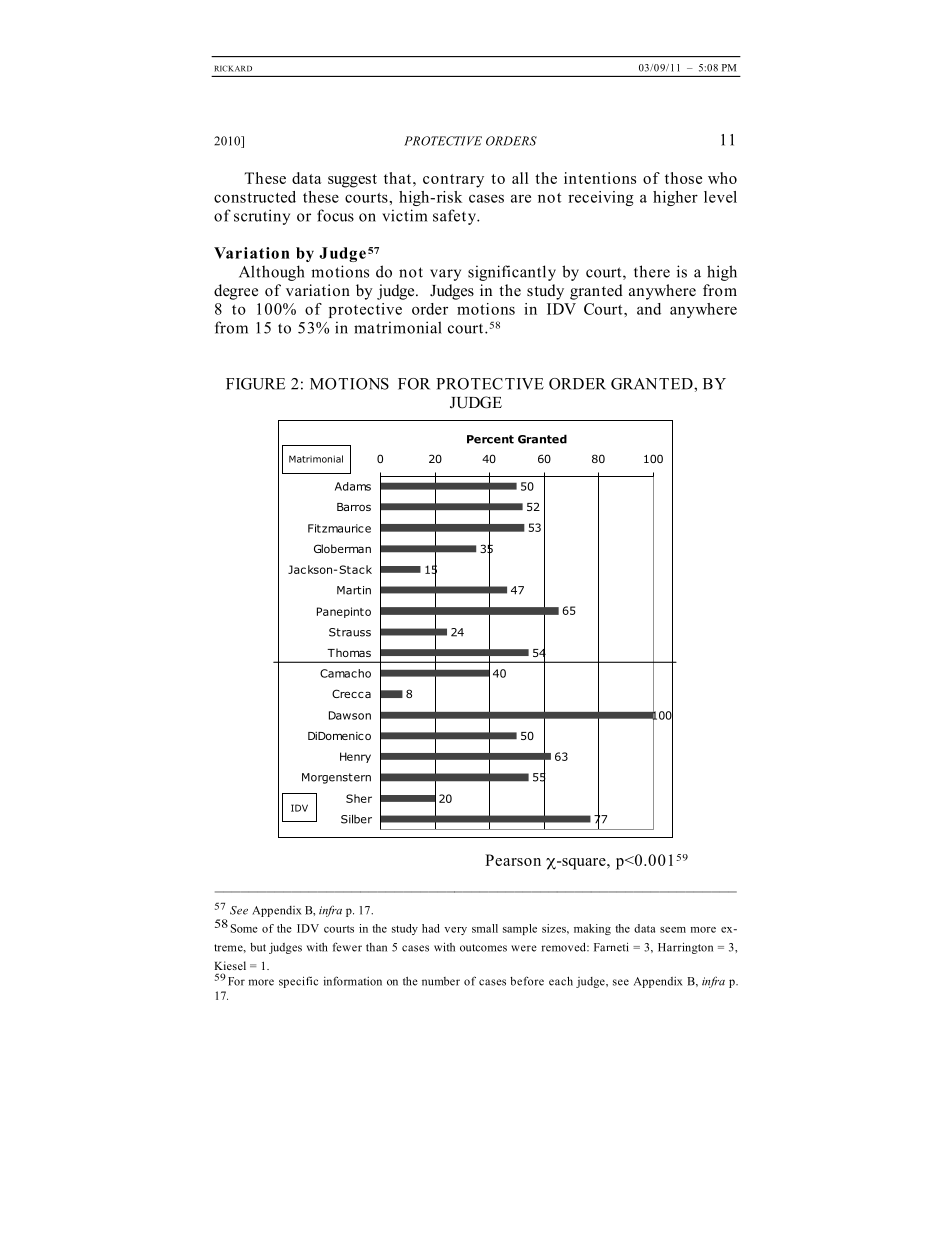 The height and width of the image is (1233, 952). I want to click on vary, so click(445, 275).
